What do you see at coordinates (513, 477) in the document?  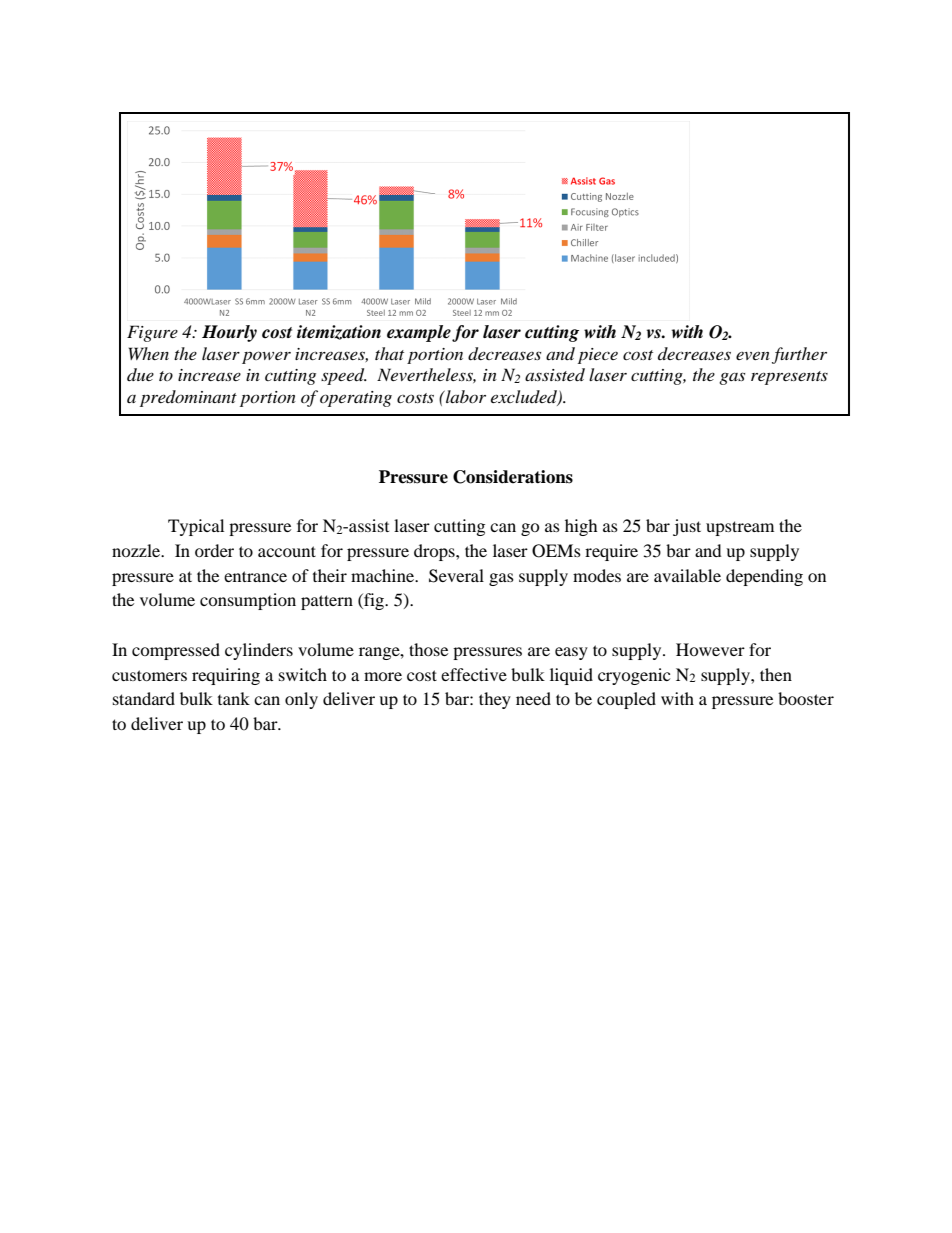 I see `Considerations` at bounding box center [513, 477].
